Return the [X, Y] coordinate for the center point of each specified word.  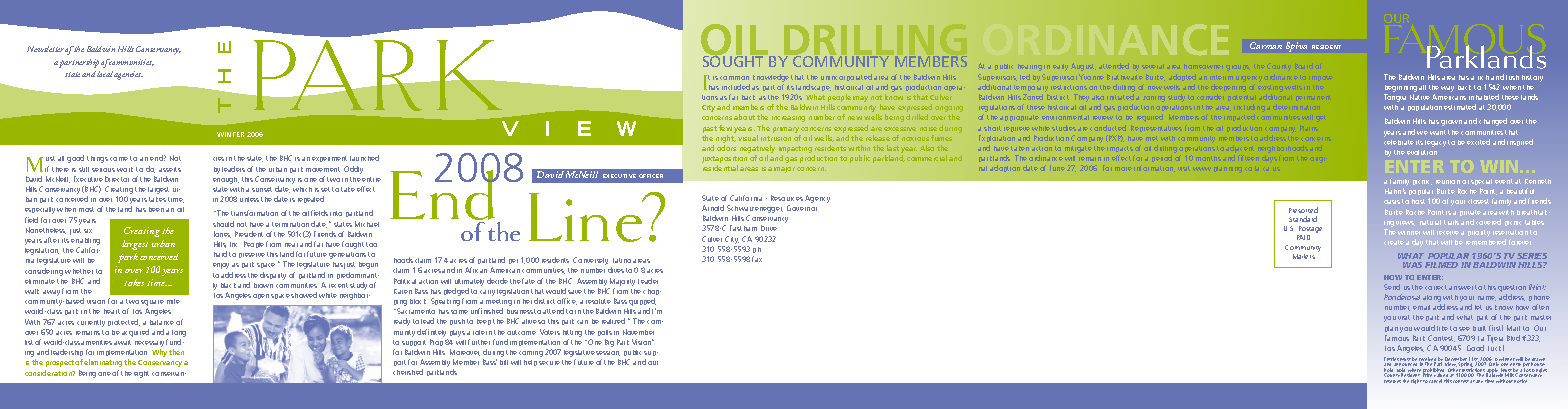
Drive [769, 228]
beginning [1401, 88]
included [736, 87]
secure [549, 363]
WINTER [230, 134]
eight [141, 374]
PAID [1303, 237]
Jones [222, 234]
